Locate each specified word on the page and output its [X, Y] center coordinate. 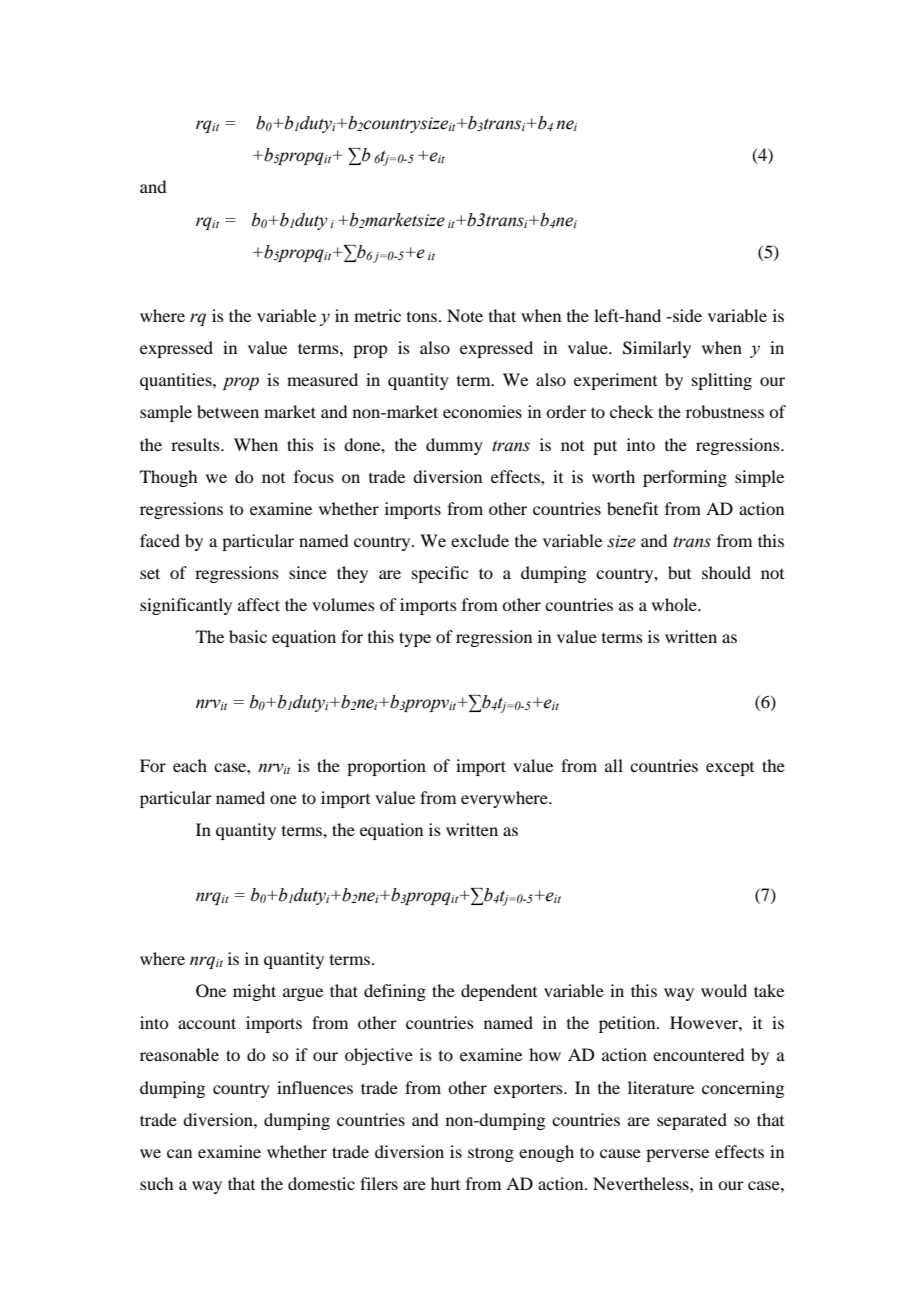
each [190, 765]
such [156, 1183]
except [730, 769]
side [686, 315]
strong [491, 1154]
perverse [677, 1155]
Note [465, 315]
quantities [177, 381]
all [614, 765]
